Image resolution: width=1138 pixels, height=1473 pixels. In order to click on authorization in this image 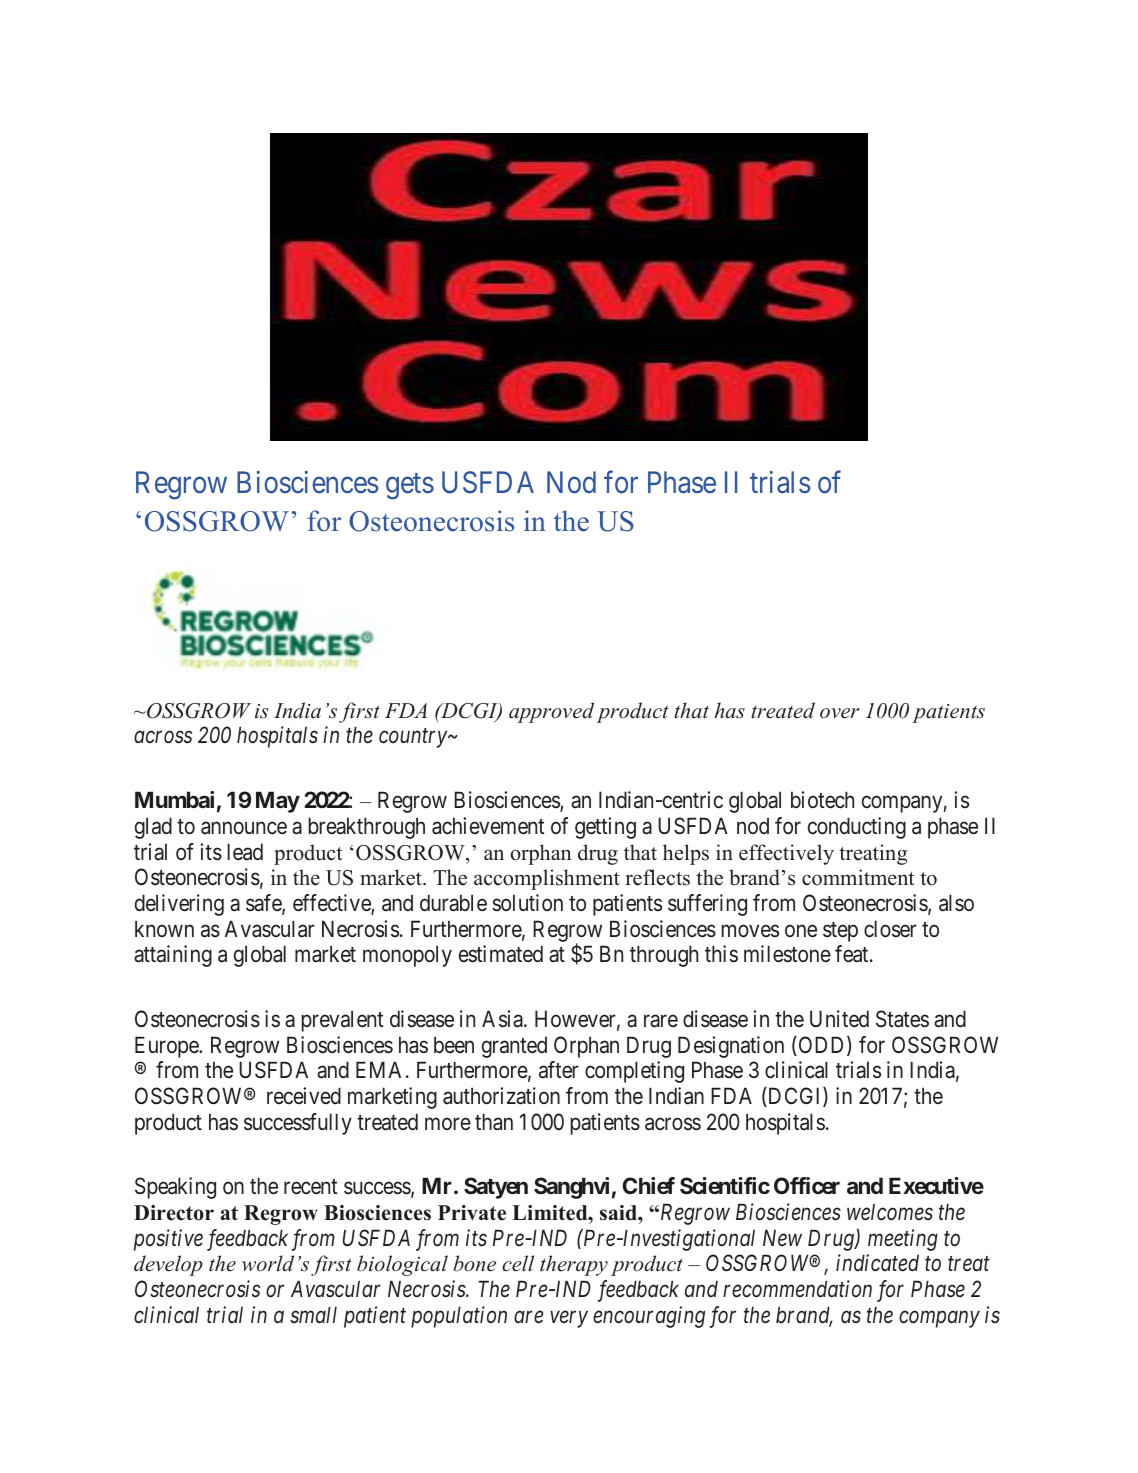, I will do `click(501, 1096)`.
